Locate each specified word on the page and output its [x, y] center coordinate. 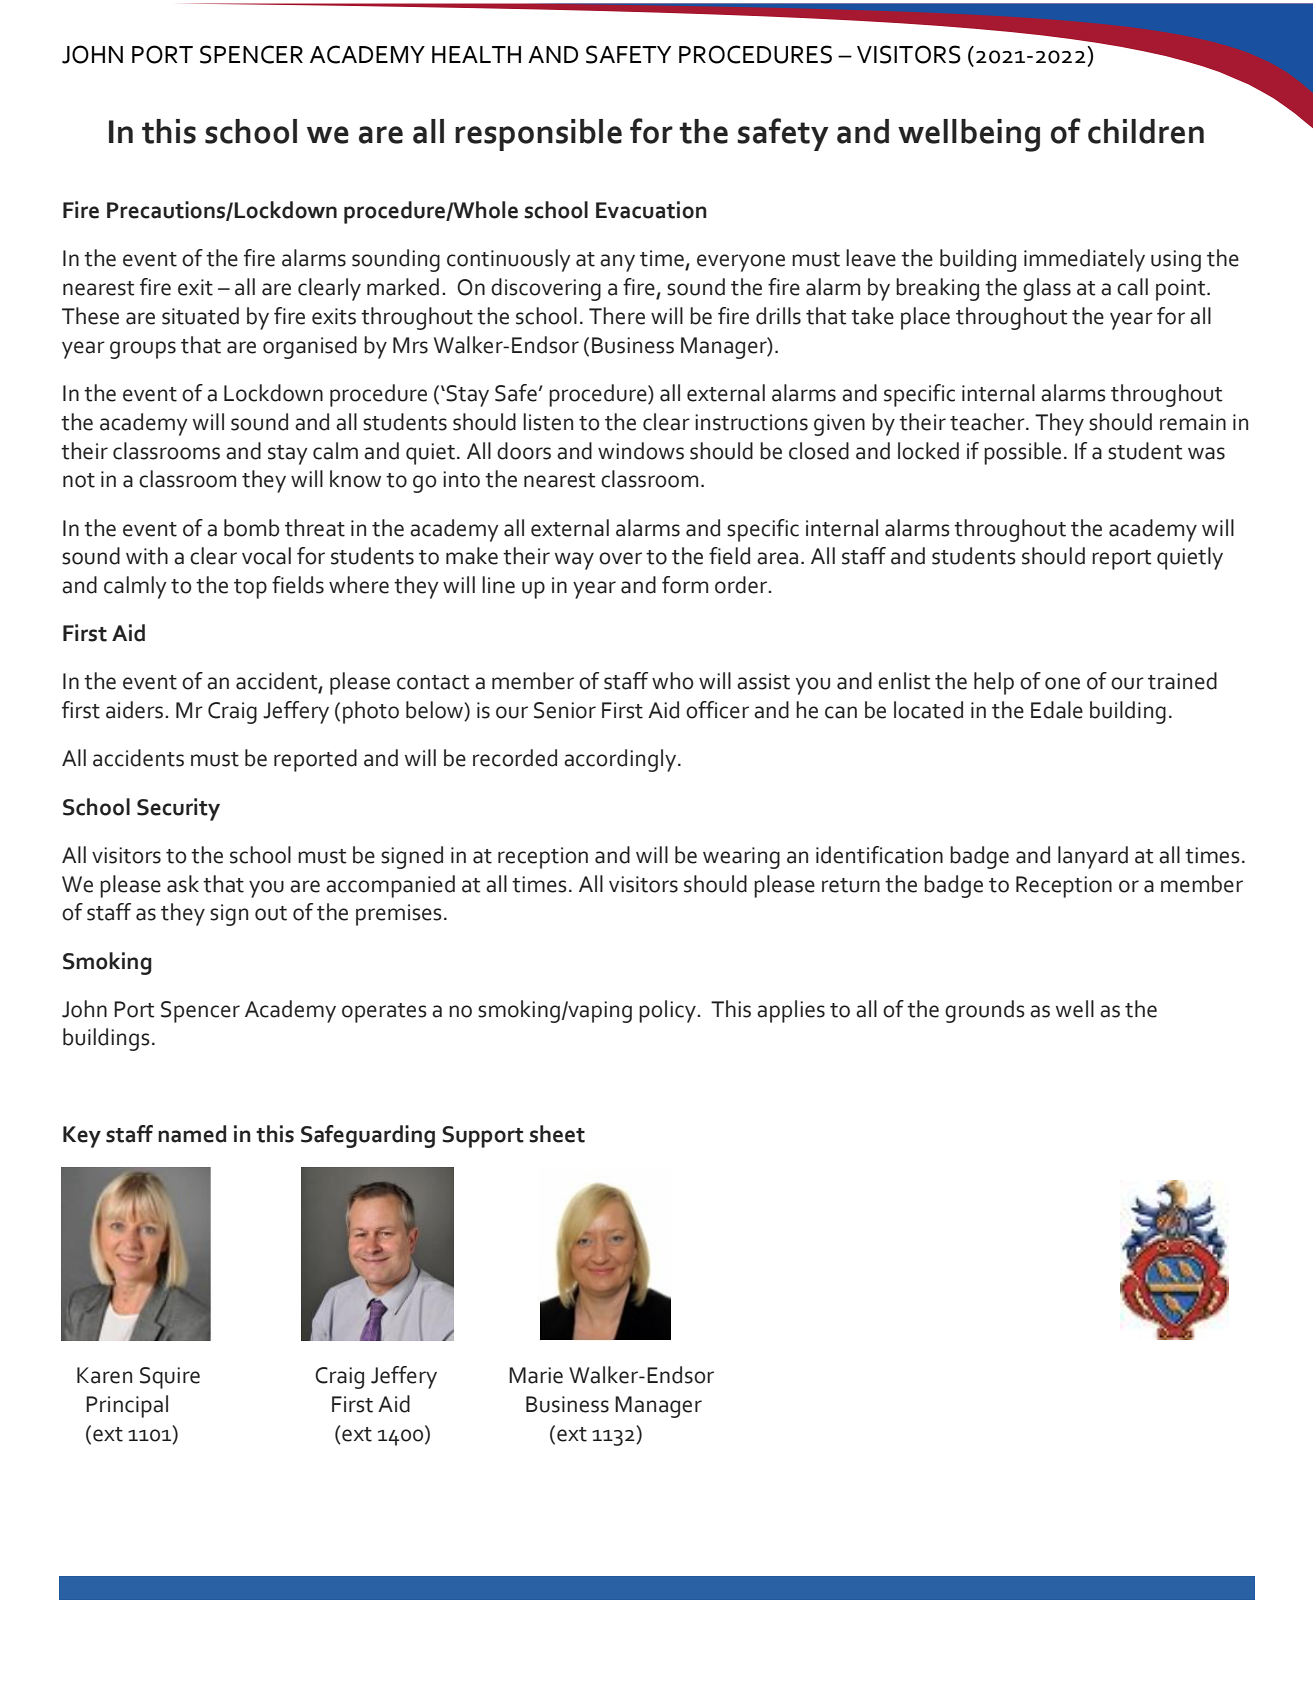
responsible [538, 135]
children [1146, 131]
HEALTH [476, 54]
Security [178, 809]
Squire [170, 1378]
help [994, 683]
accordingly [621, 760]
